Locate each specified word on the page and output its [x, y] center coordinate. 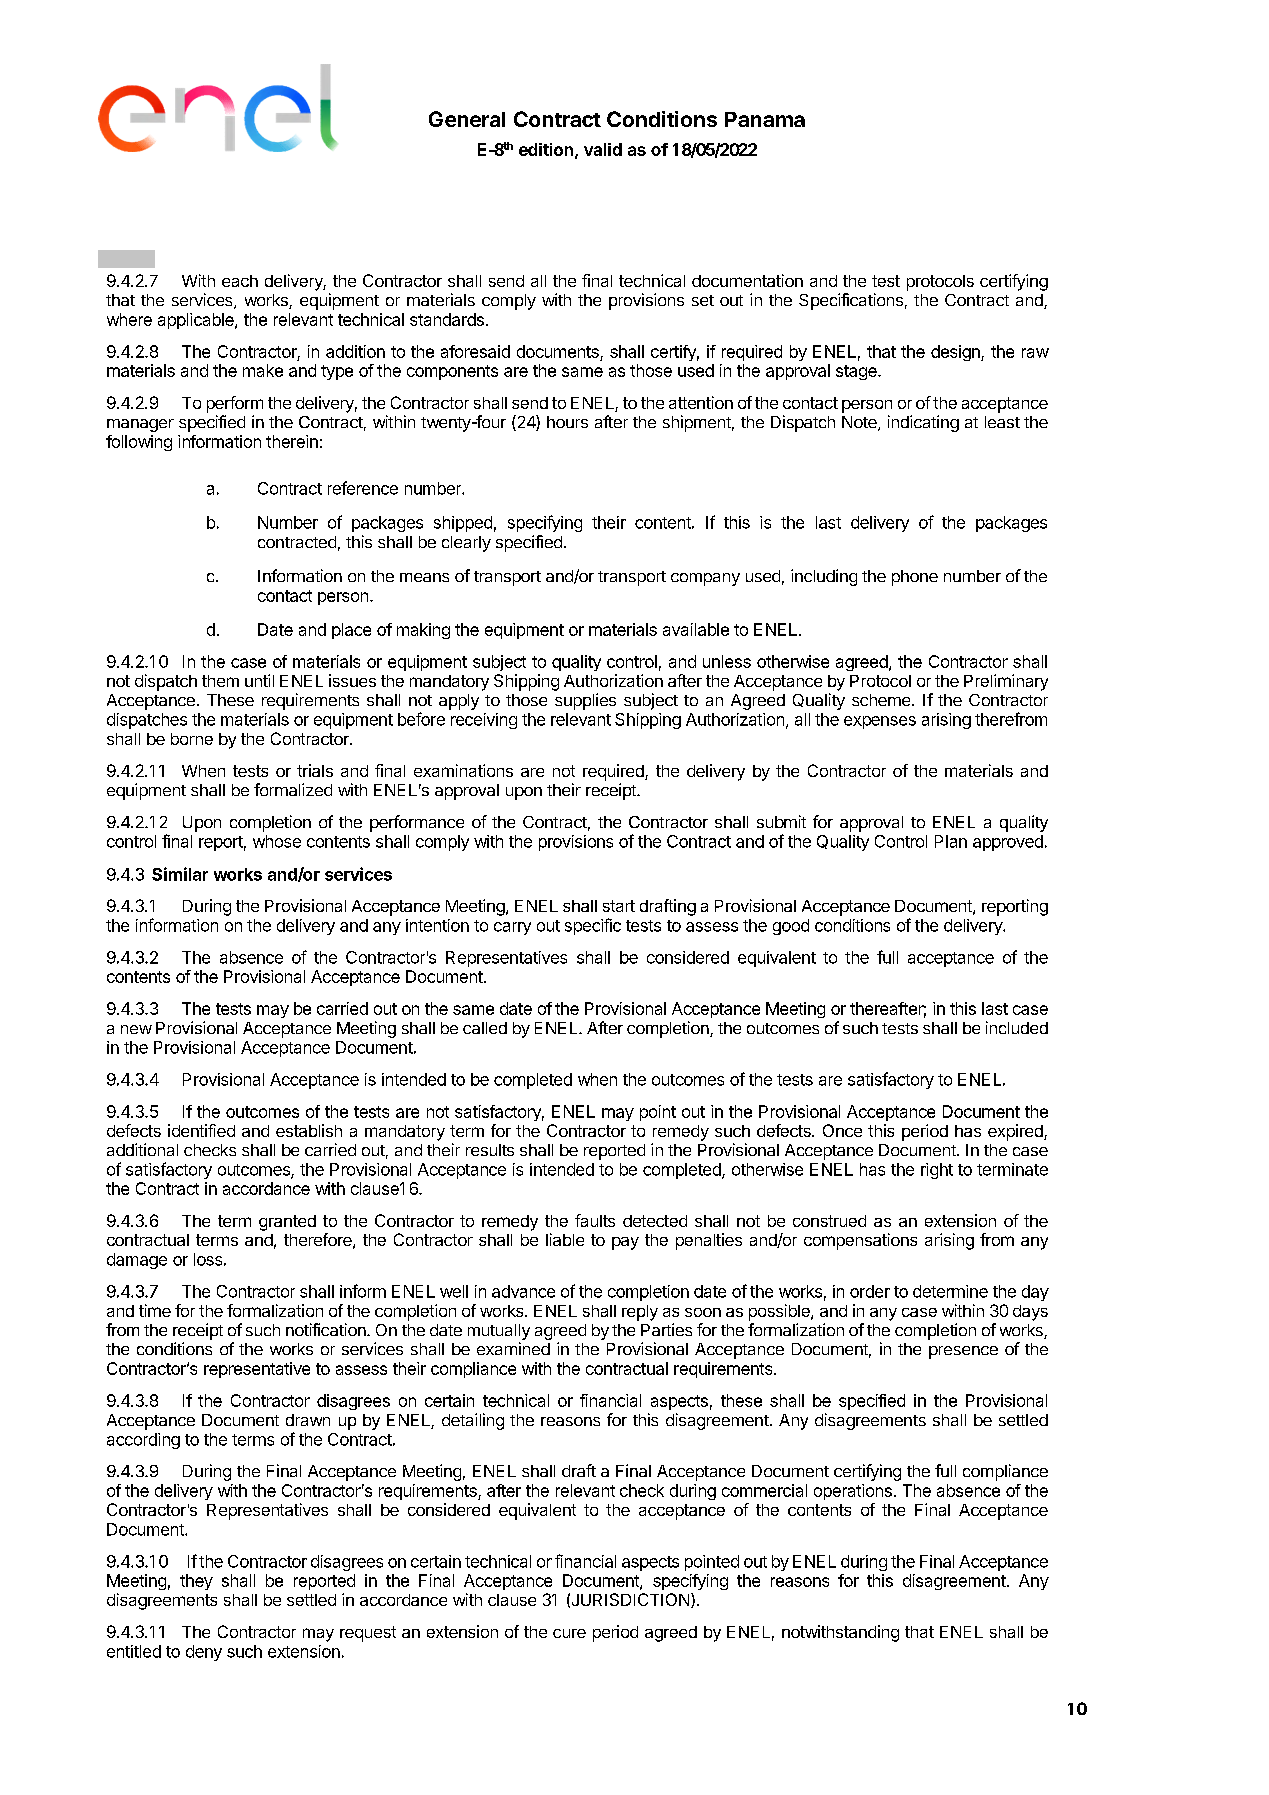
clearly [466, 544]
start [619, 906]
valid [603, 149]
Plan [951, 841]
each [240, 281]
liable [565, 1239]
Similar [180, 874]
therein [292, 441]
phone [915, 578]
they [196, 1582]
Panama [765, 119]
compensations [860, 1241]
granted [287, 1223]
